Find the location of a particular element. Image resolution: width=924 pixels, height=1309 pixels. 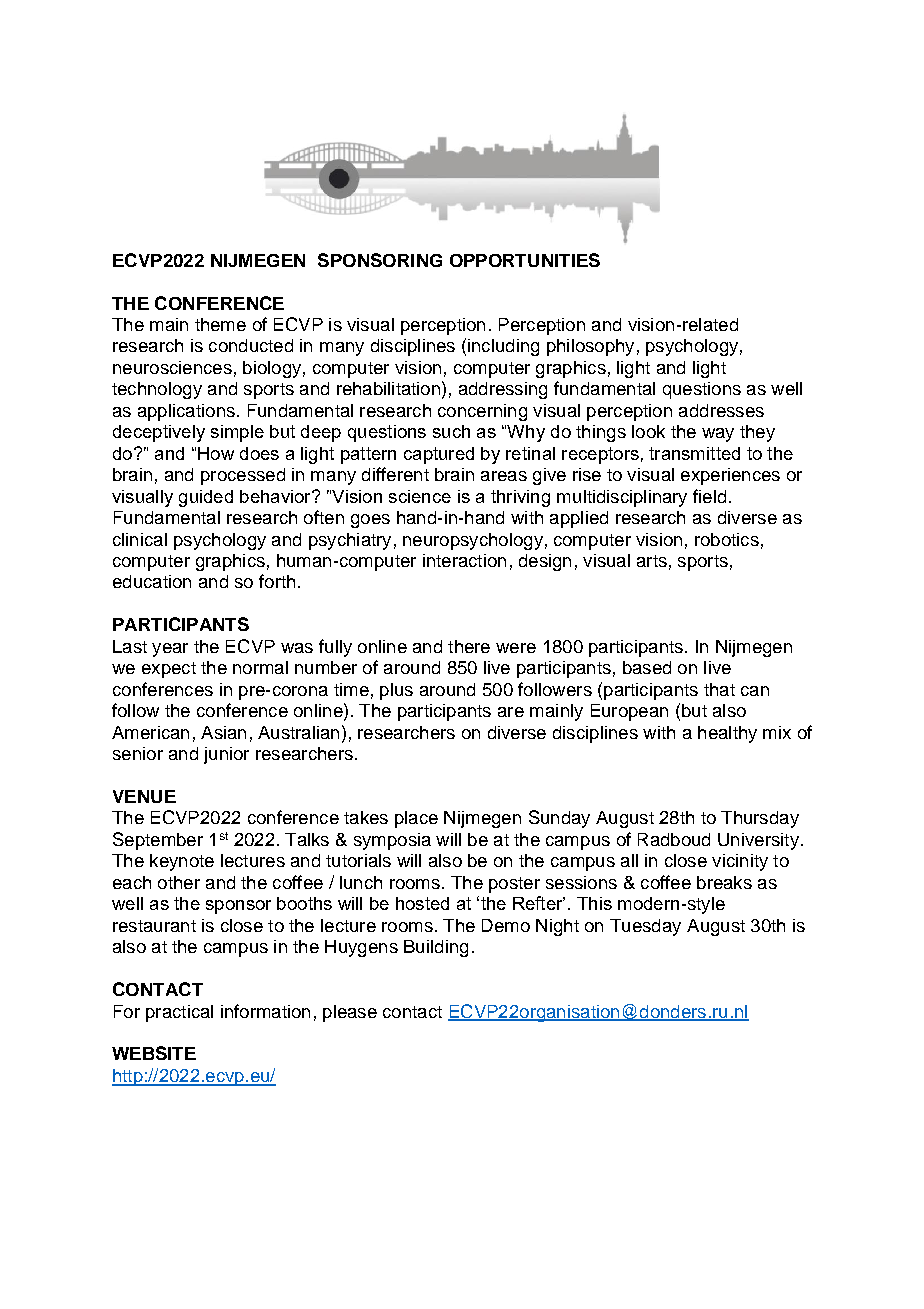

captured is located at coordinates (439, 455).
